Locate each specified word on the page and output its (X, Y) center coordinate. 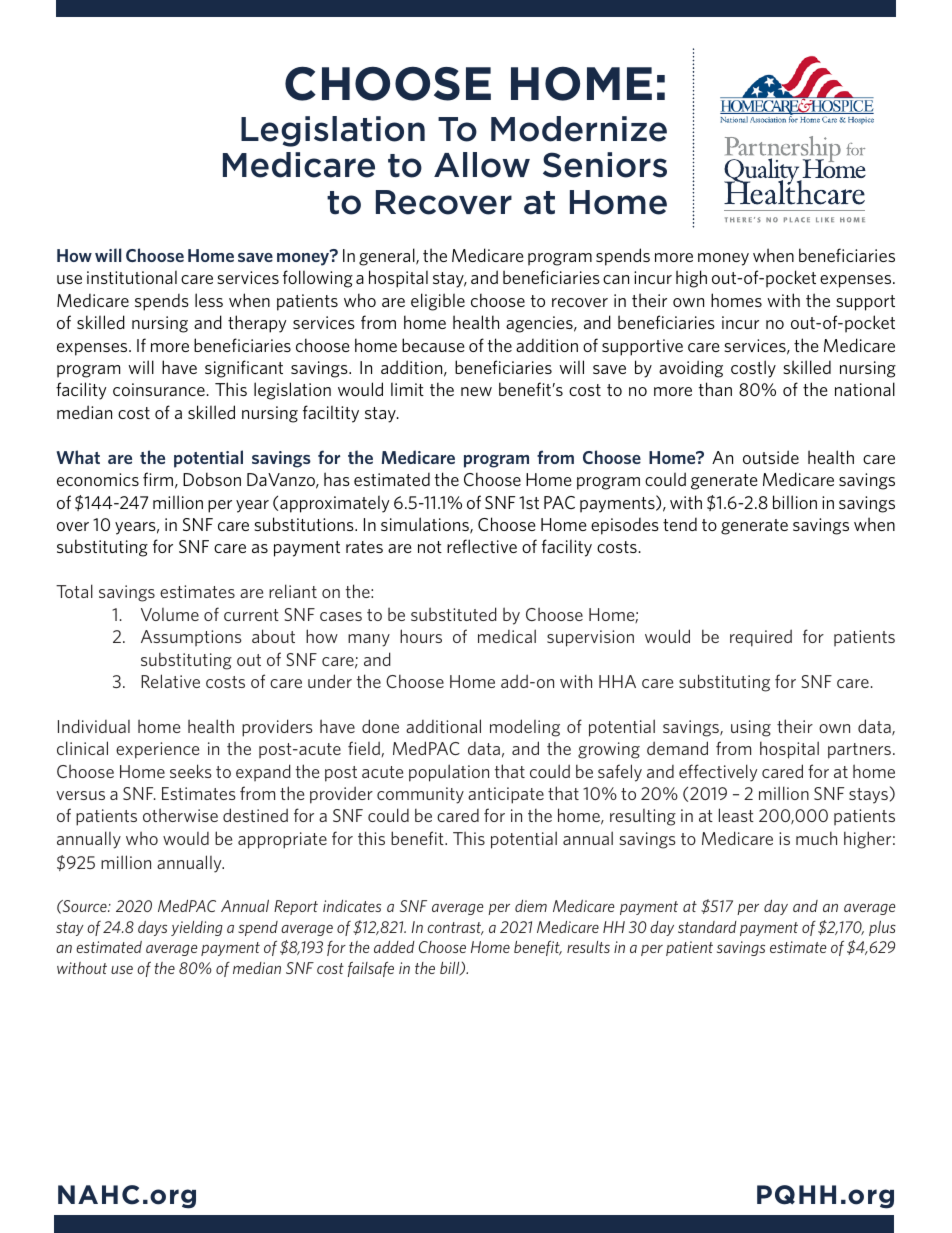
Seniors (605, 165)
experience (157, 750)
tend (680, 524)
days (152, 928)
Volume (170, 614)
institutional (132, 277)
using (751, 728)
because (433, 345)
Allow (482, 165)
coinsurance (159, 389)
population (449, 773)
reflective (482, 546)
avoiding (691, 369)
